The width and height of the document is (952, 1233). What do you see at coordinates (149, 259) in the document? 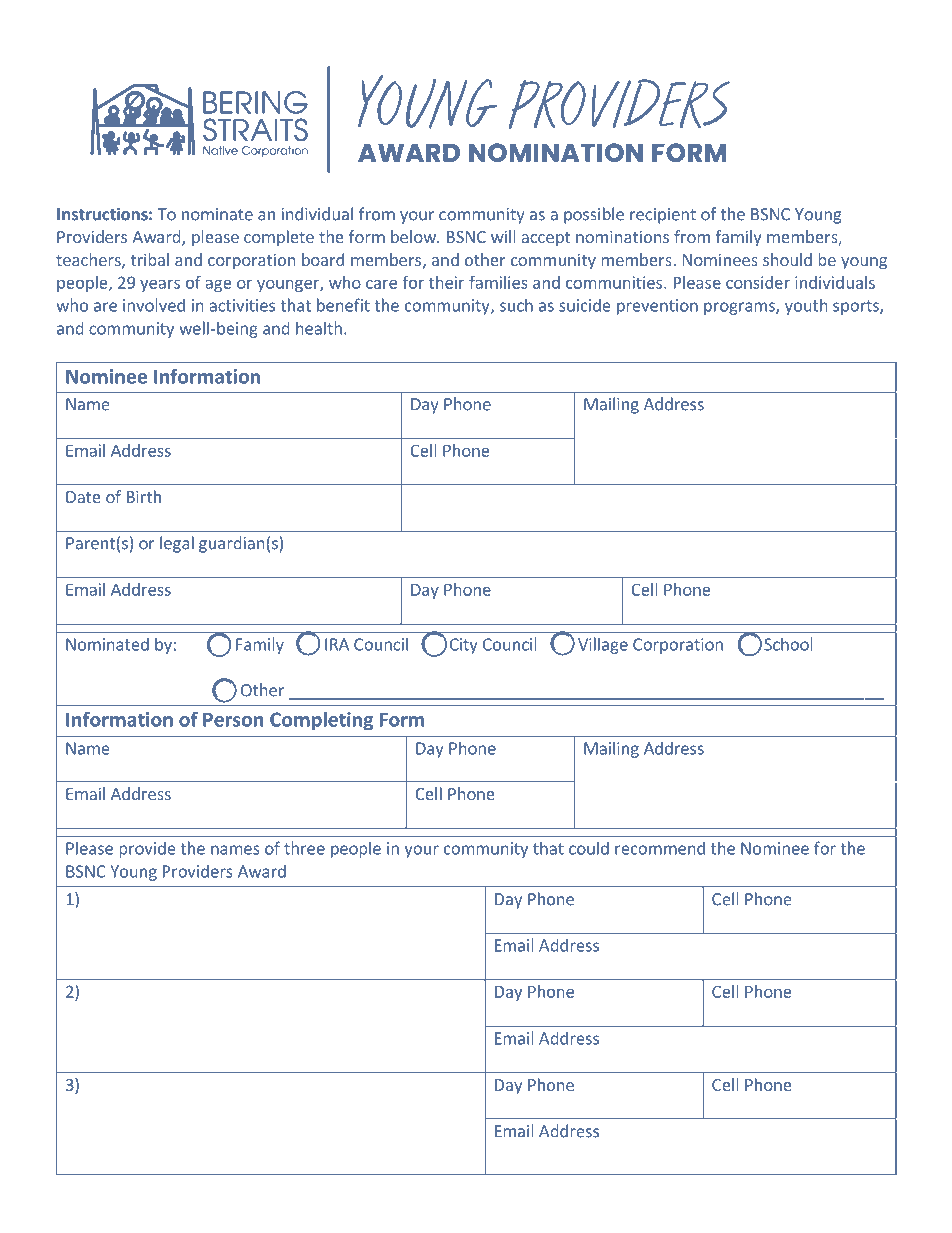
I see `tribal` at bounding box center [149, 259].
